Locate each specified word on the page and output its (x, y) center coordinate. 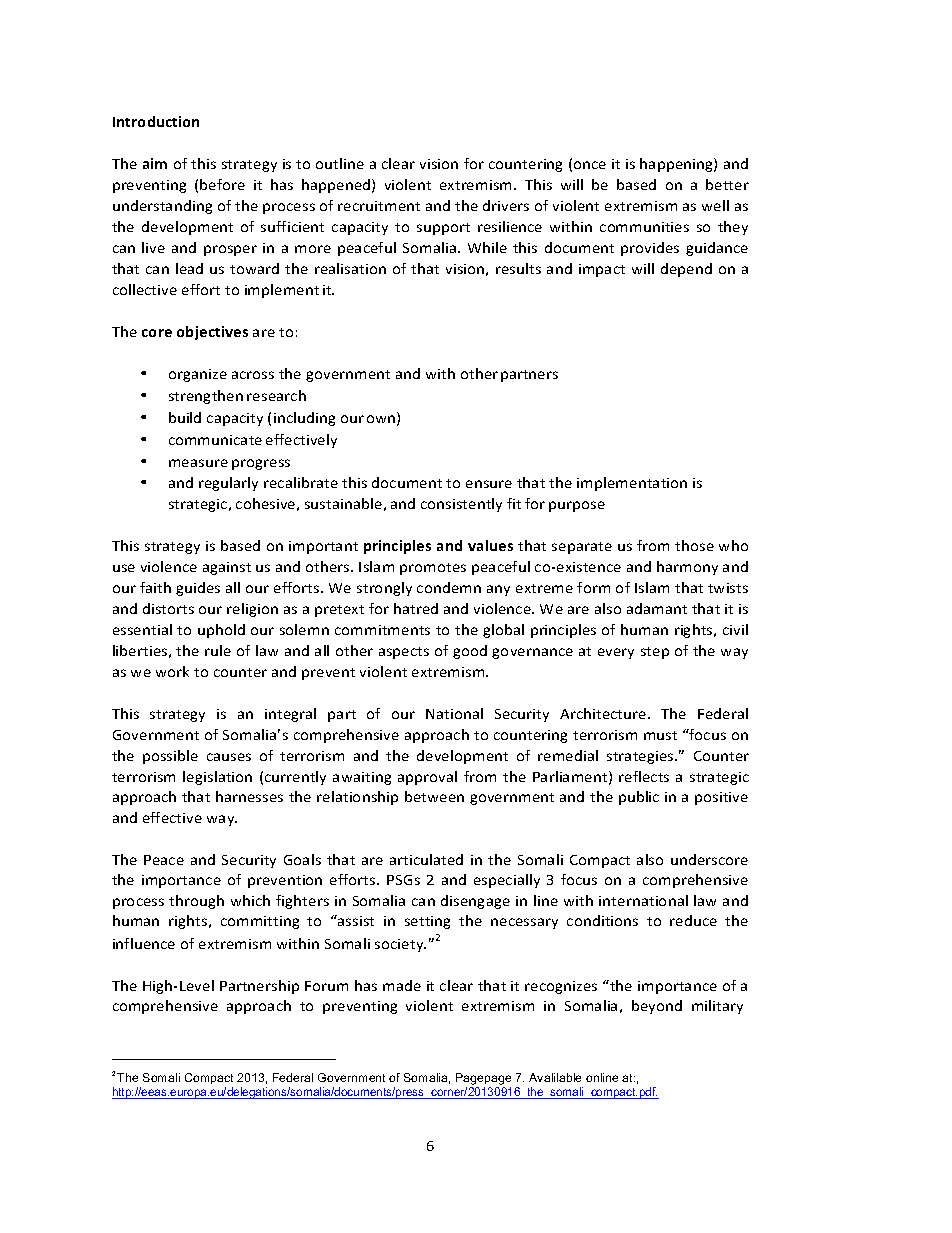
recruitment (379, 206)
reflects (644, 776)
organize (198, 375)
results (518, 268)
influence (144, 943)
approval (427, 778)
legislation (217, 778)
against (227, 568)
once (590, 165)
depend (686, 270)
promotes (433, 569)
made (402, 985)
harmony (687, 568)
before (222, 184)
